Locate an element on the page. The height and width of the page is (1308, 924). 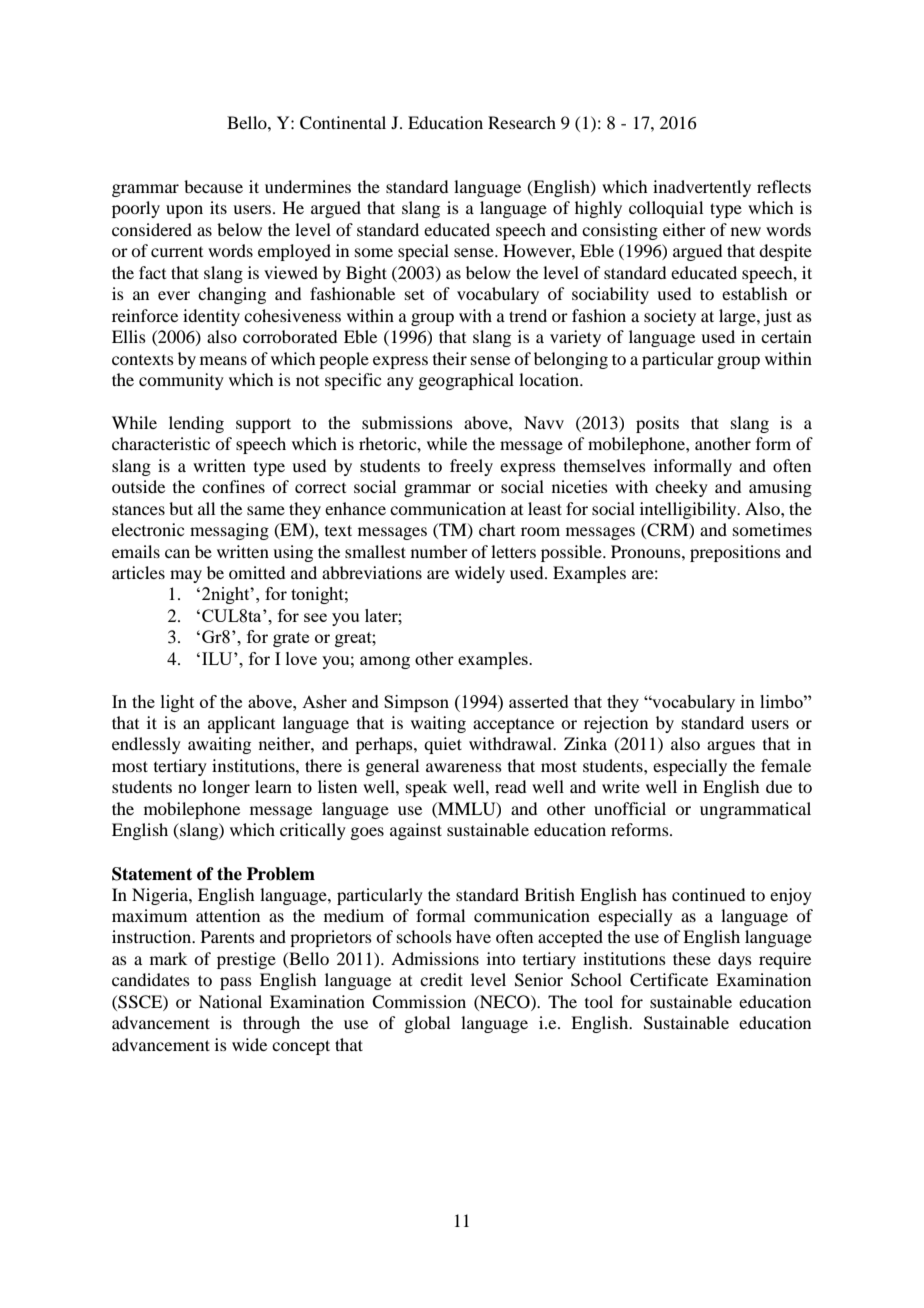
global is located at coordinates (427, 1024).
